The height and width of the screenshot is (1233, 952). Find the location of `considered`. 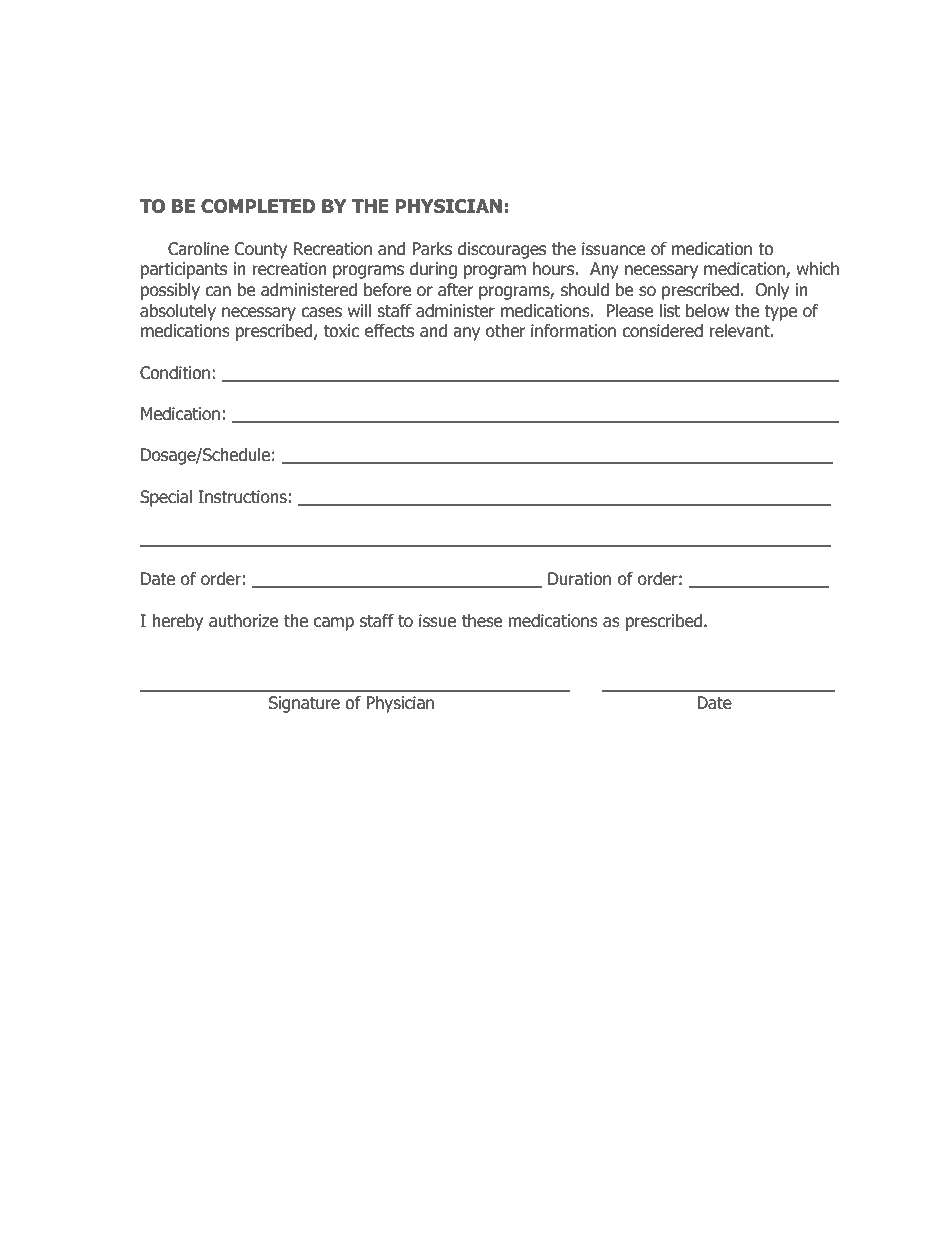

considered is located at coordinates (662, 331).
